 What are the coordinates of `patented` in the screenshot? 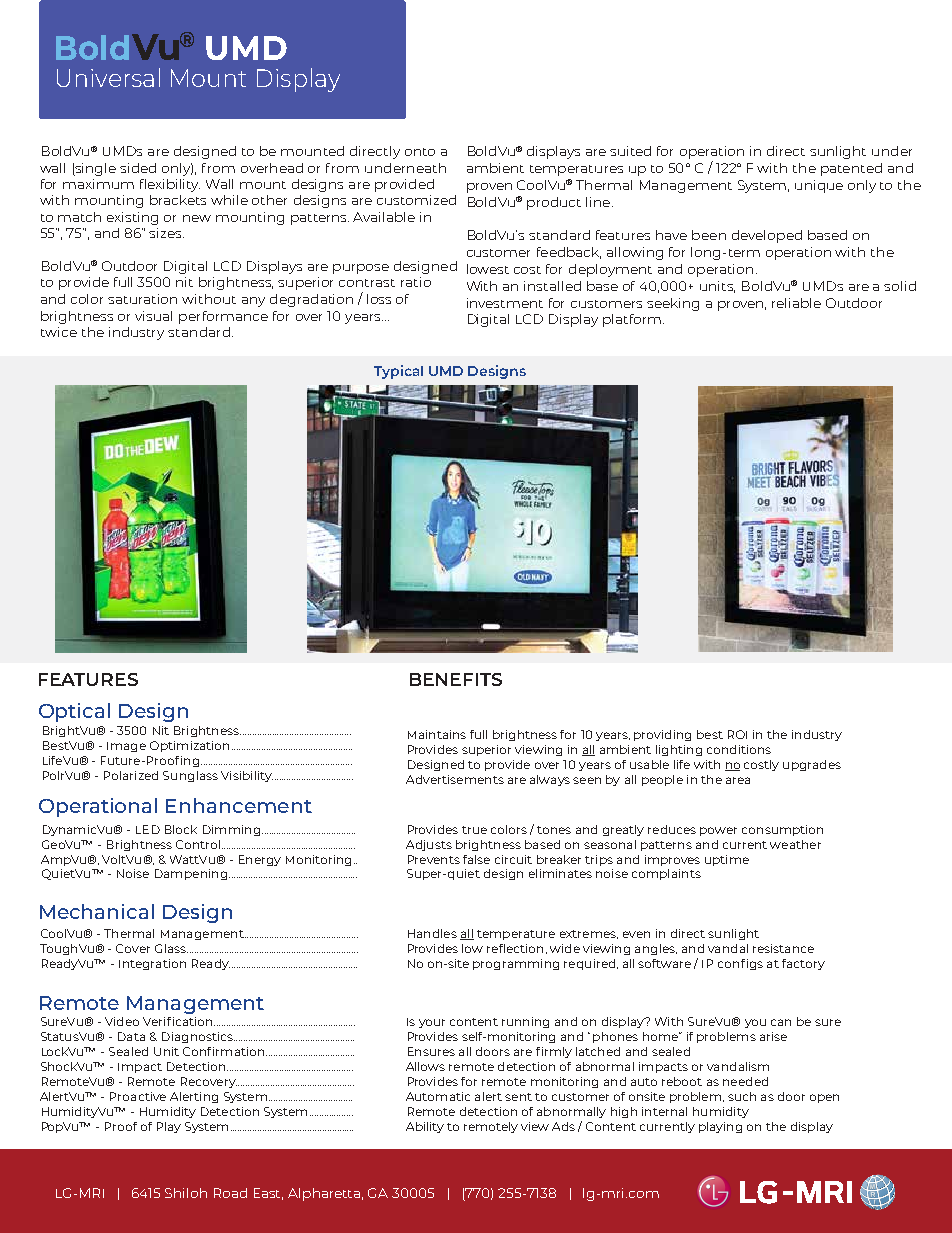 It's located at (851, 169).
